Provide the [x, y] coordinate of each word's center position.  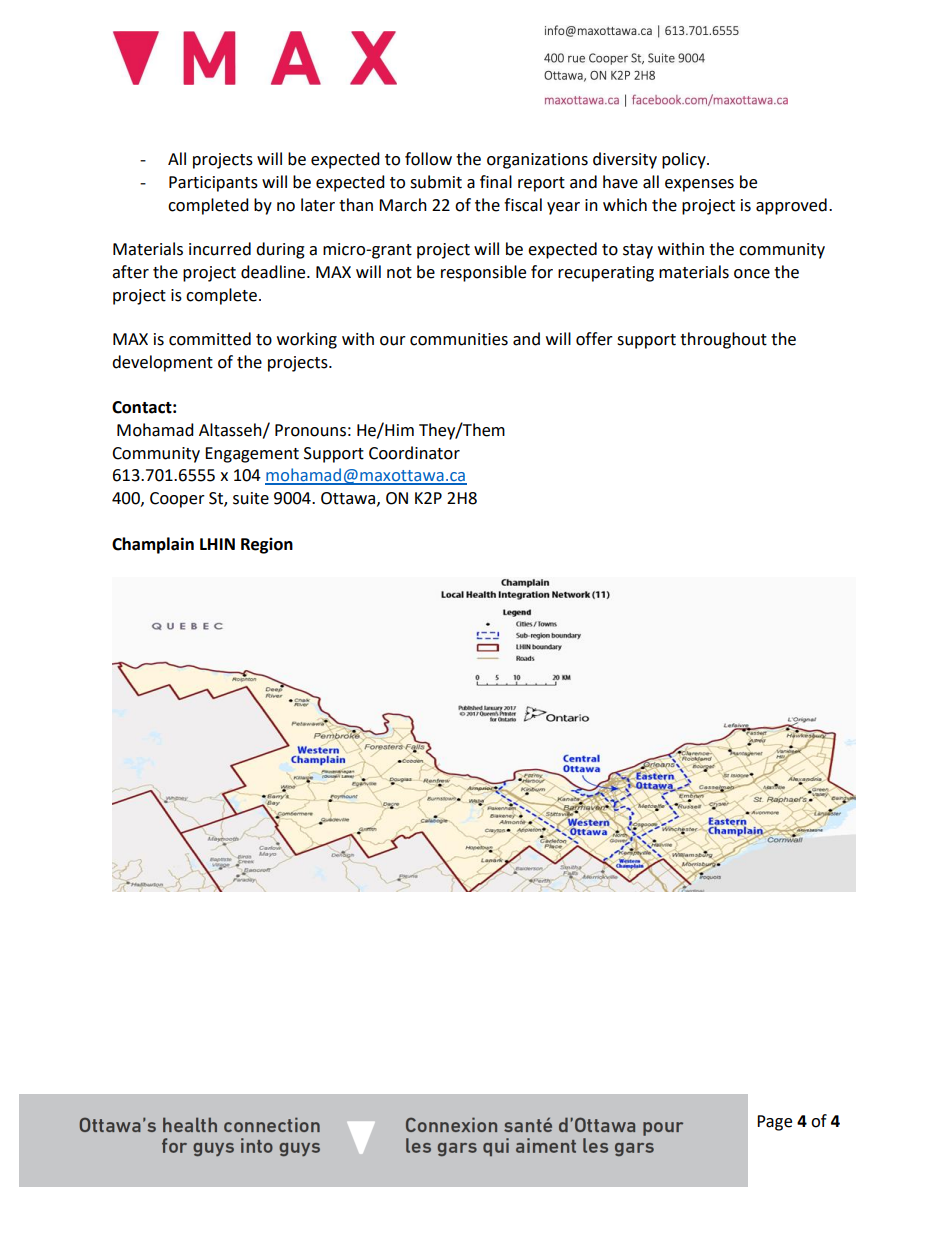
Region [267, 545]
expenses [699, 185]
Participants [213, 184]
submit [436, 182]
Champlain [153, 545]
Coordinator [414, 453]
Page [774, 1123]
